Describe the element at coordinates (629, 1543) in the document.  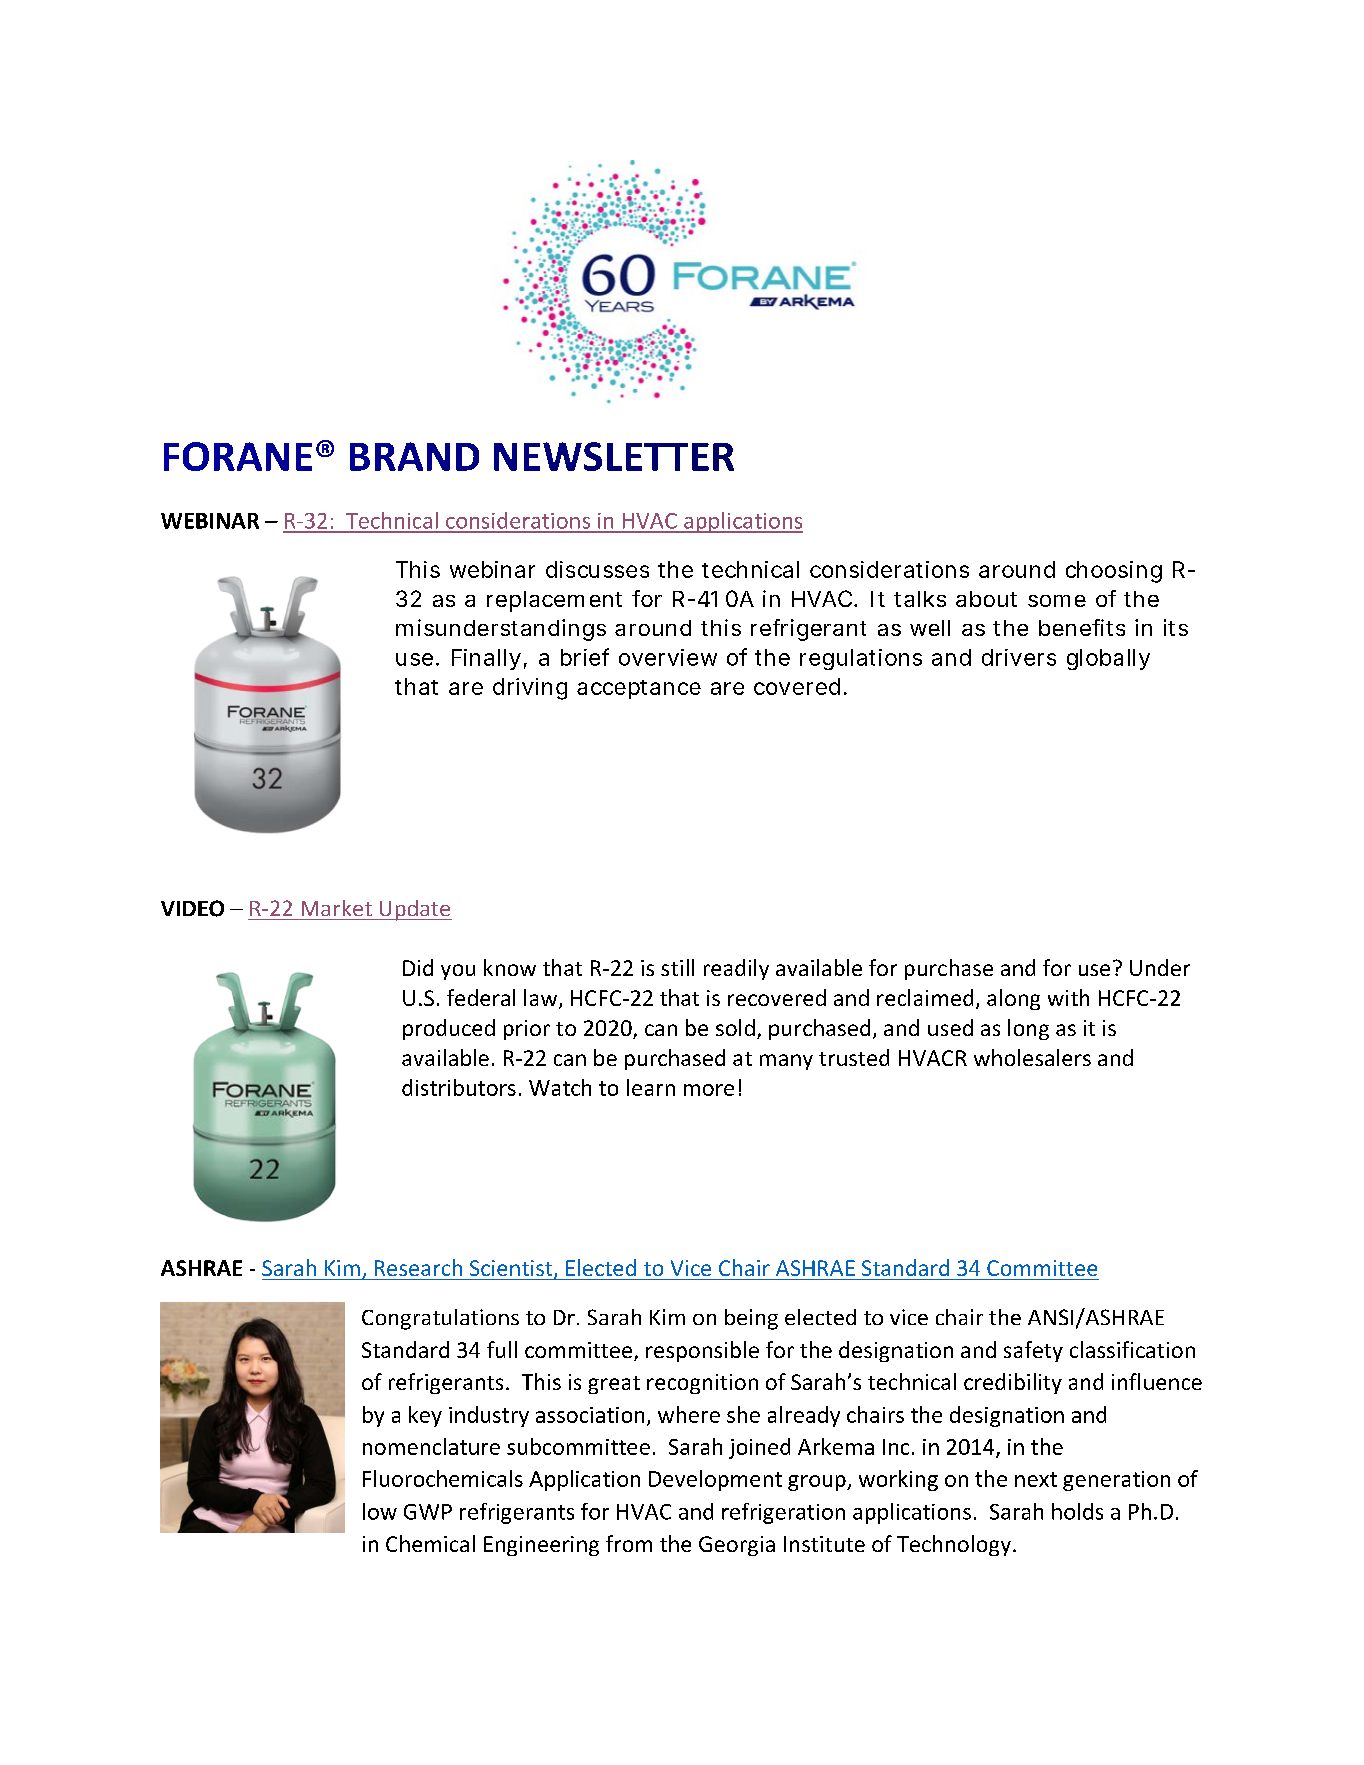
I see `from` at that location.
